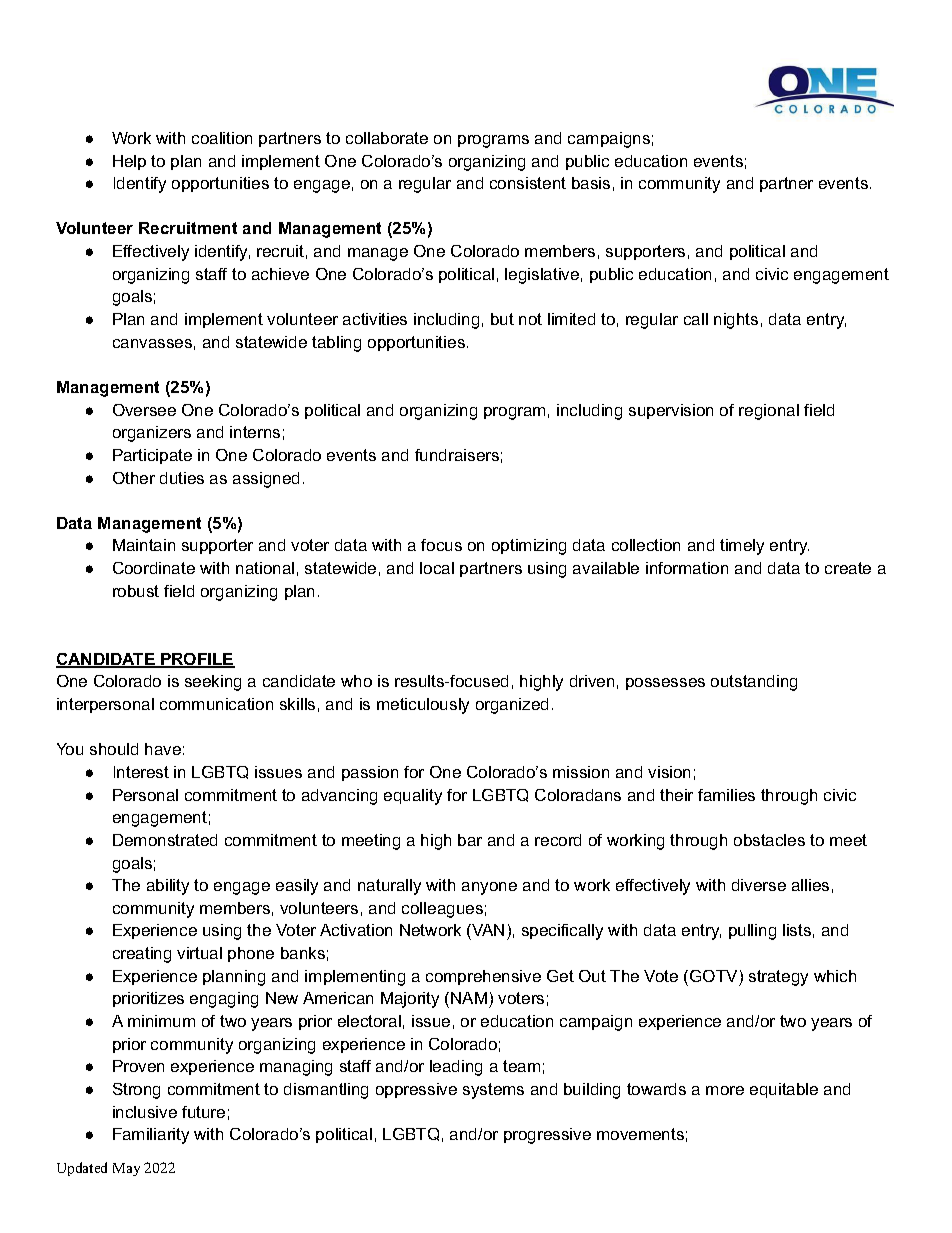  I want to click on consistent, so click(528, 183).
